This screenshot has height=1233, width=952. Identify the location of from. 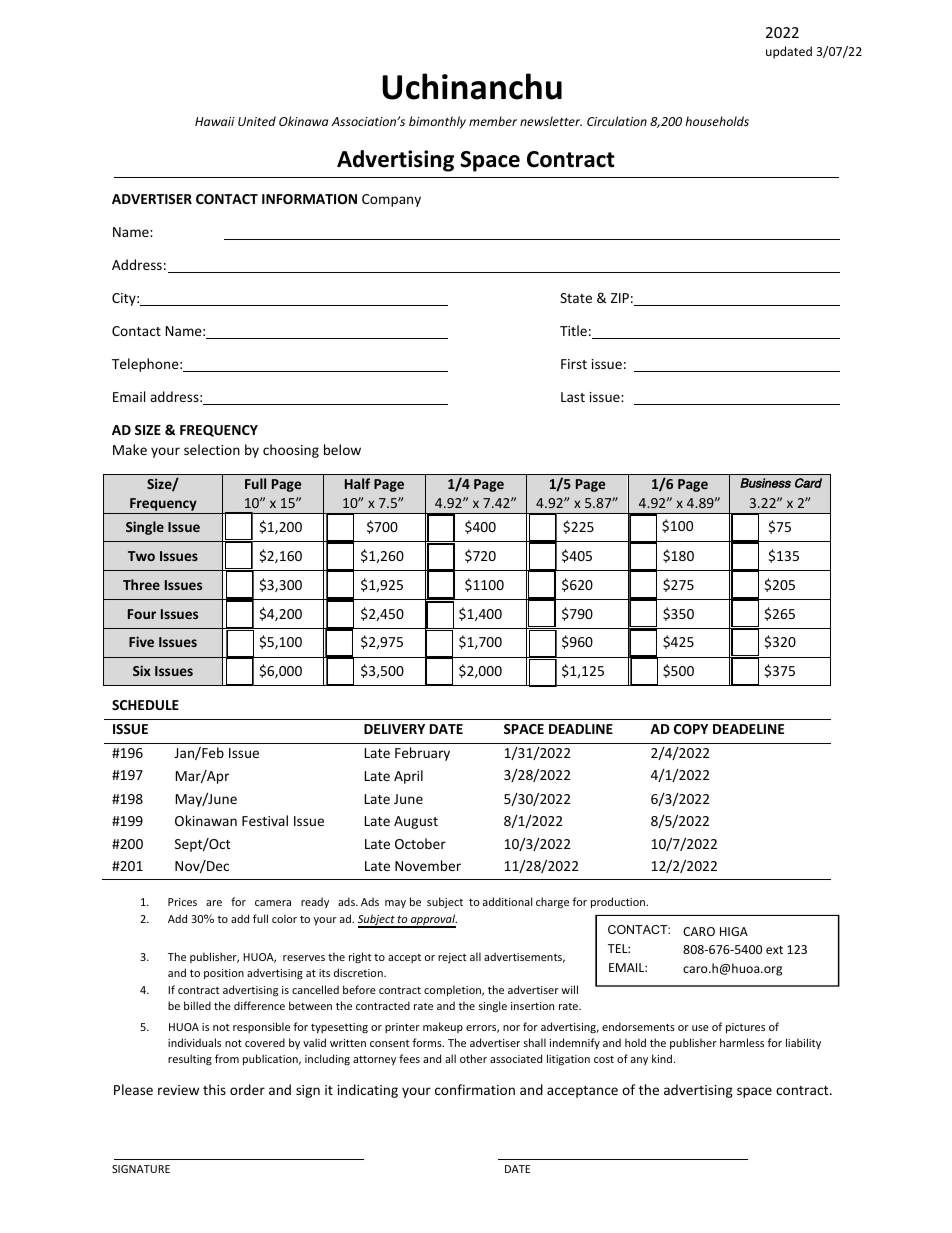
(227, 1058).
